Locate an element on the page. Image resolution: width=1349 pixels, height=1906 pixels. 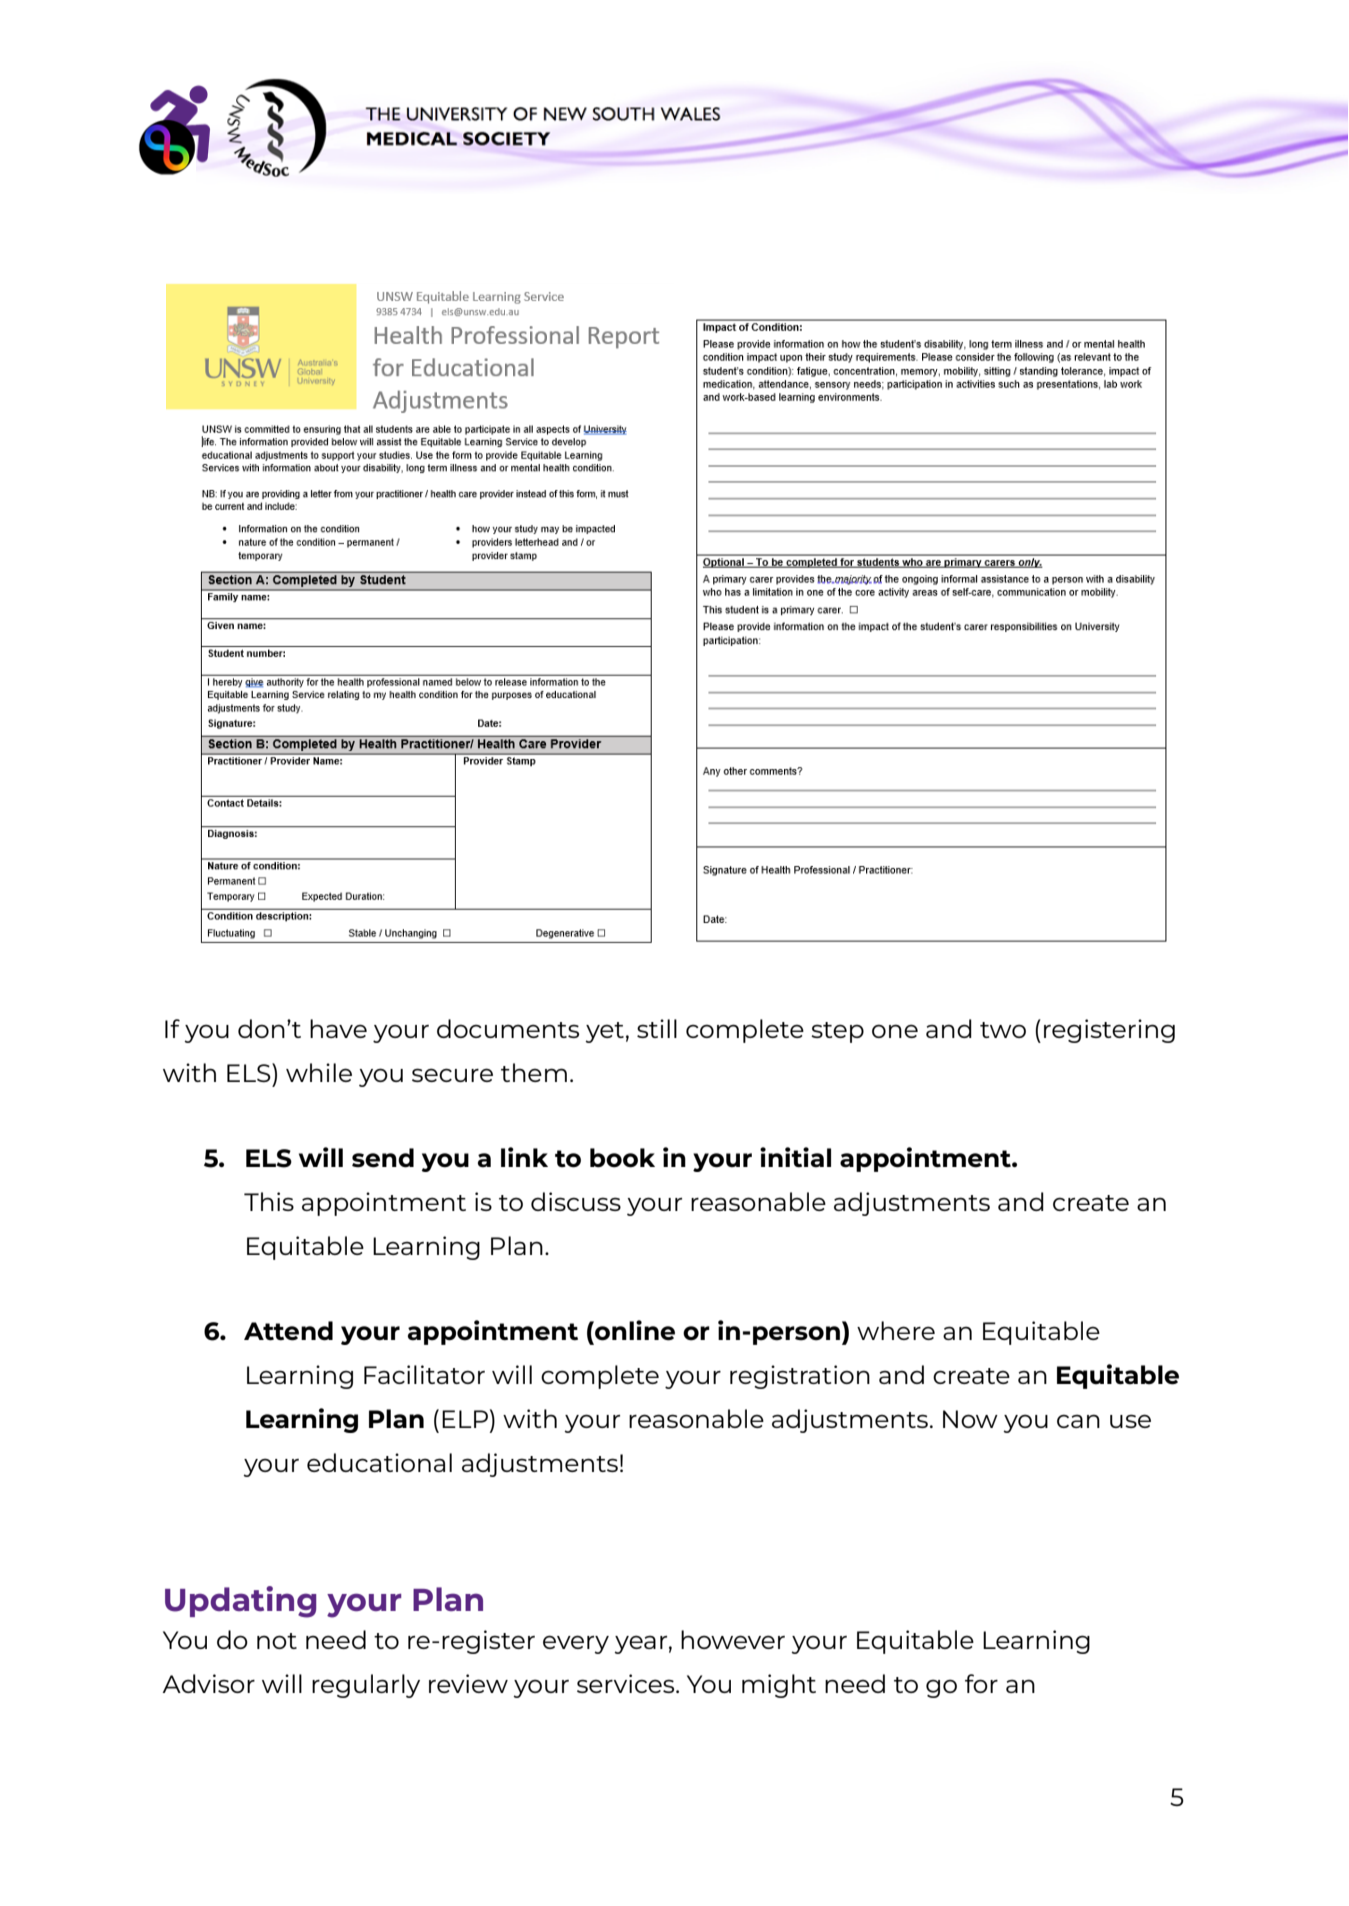
still is located at coordinates (657, 1028).
